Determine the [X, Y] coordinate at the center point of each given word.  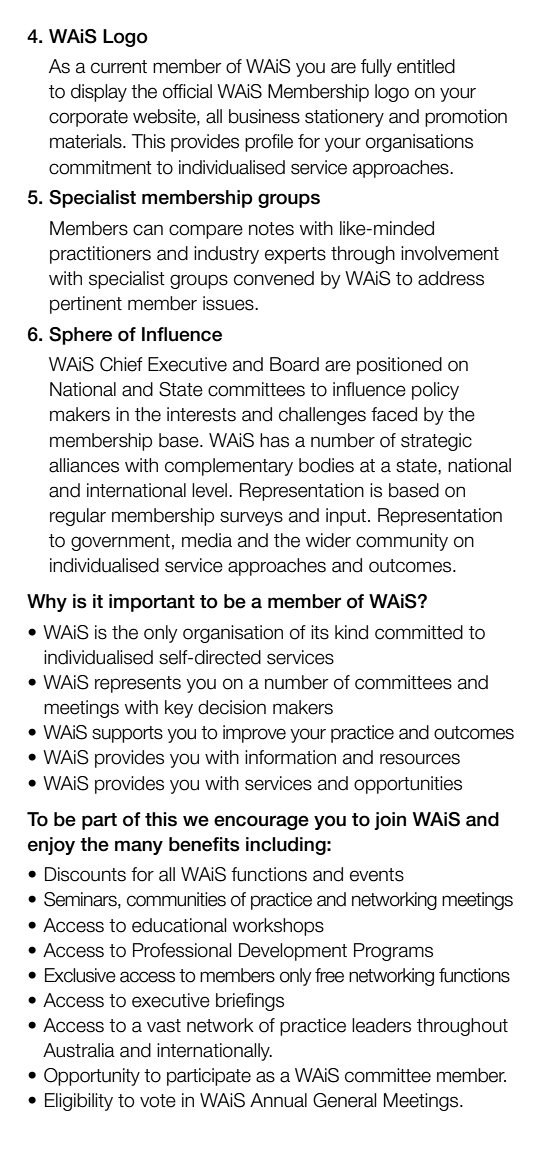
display [99, 93]
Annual [278, 1100]
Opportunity [92, 1077]
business [264, 116]
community [402, 542]
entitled [426, 66]
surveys [251, 518]
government [120, 542]
